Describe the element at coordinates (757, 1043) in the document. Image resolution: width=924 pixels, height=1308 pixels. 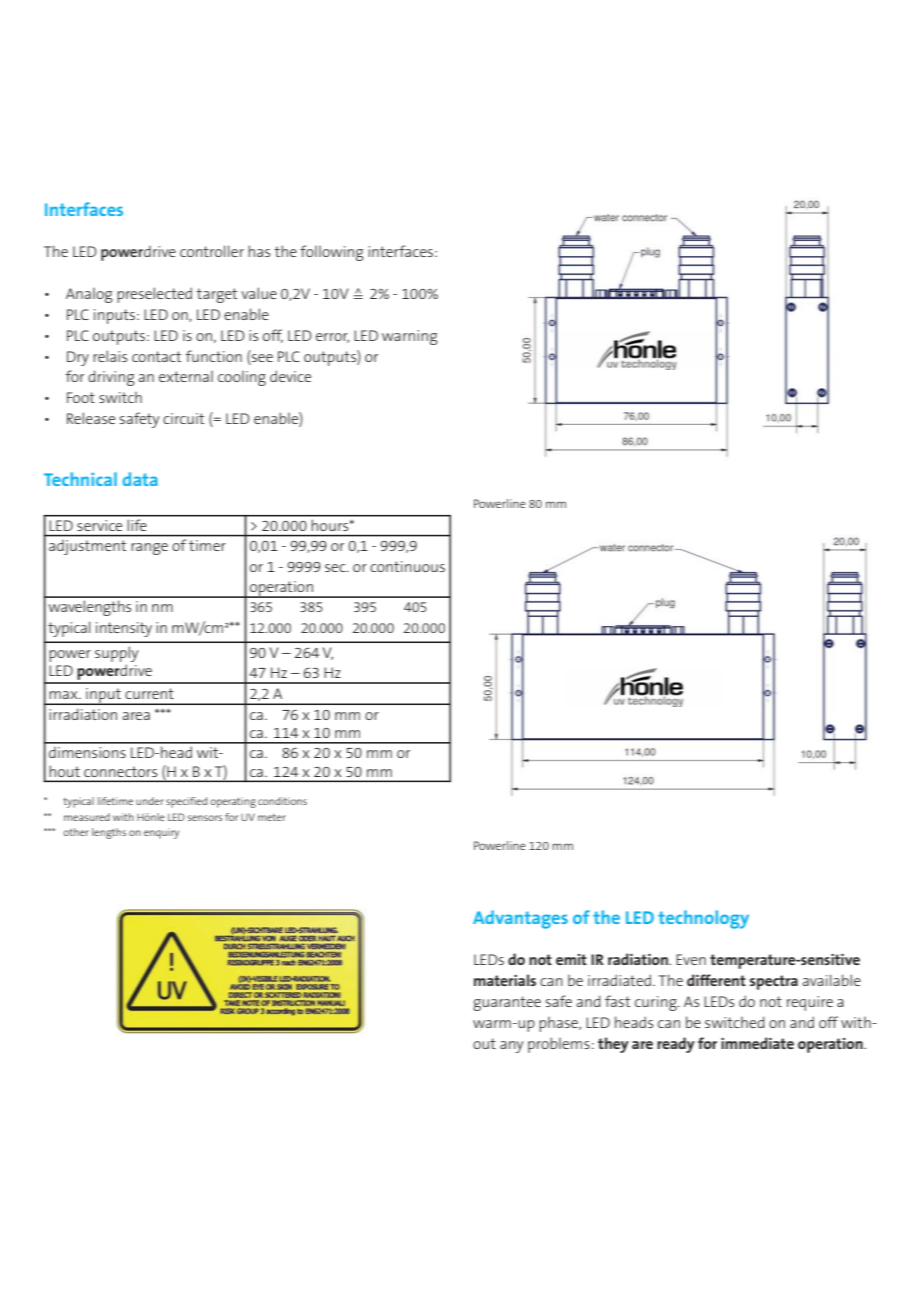
I see `immediate` at that location.
